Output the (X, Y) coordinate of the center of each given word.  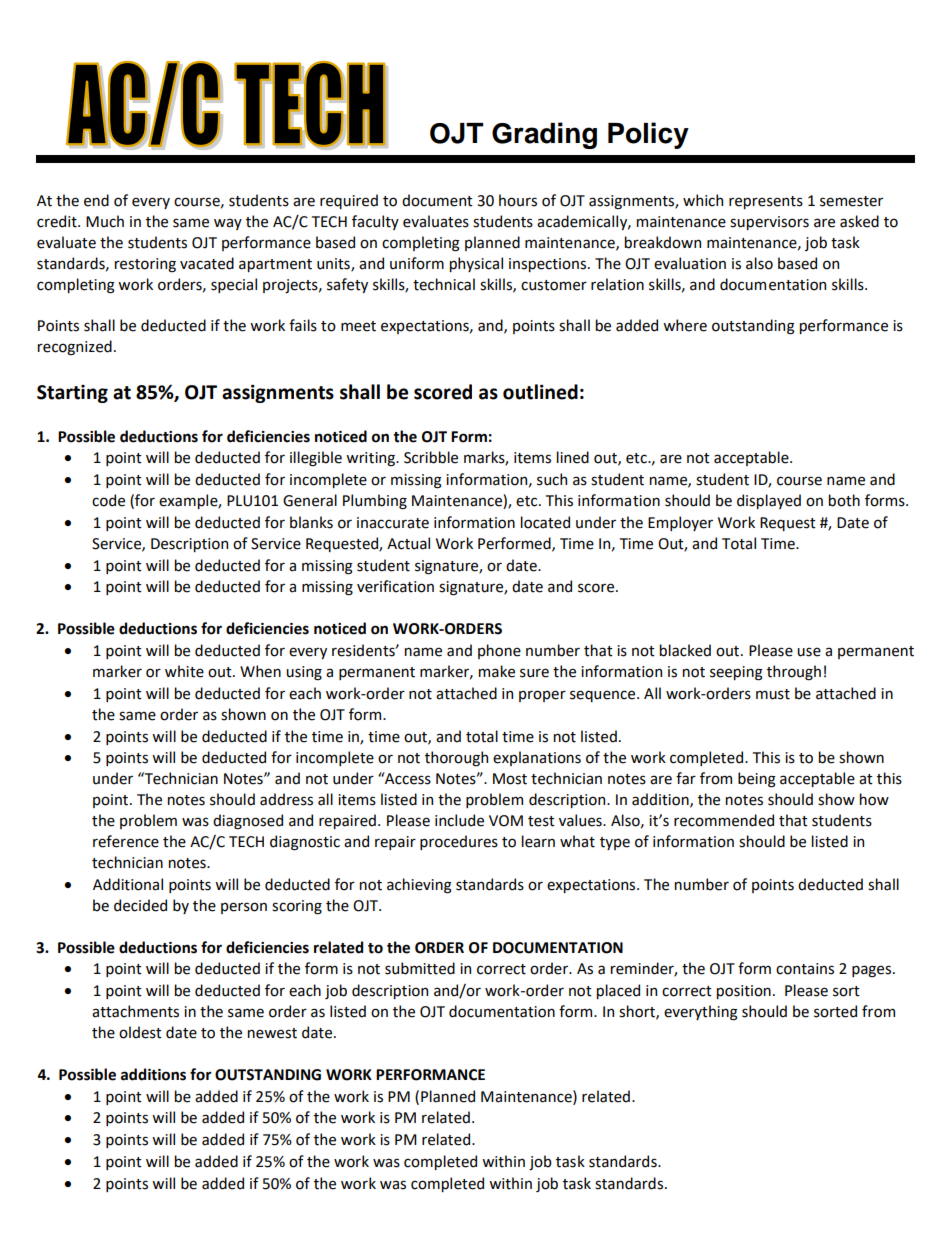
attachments (135, 1011)
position (744, 992)
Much (105, 221)
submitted (420, 968)
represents (766, 202)
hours (518, 200)
